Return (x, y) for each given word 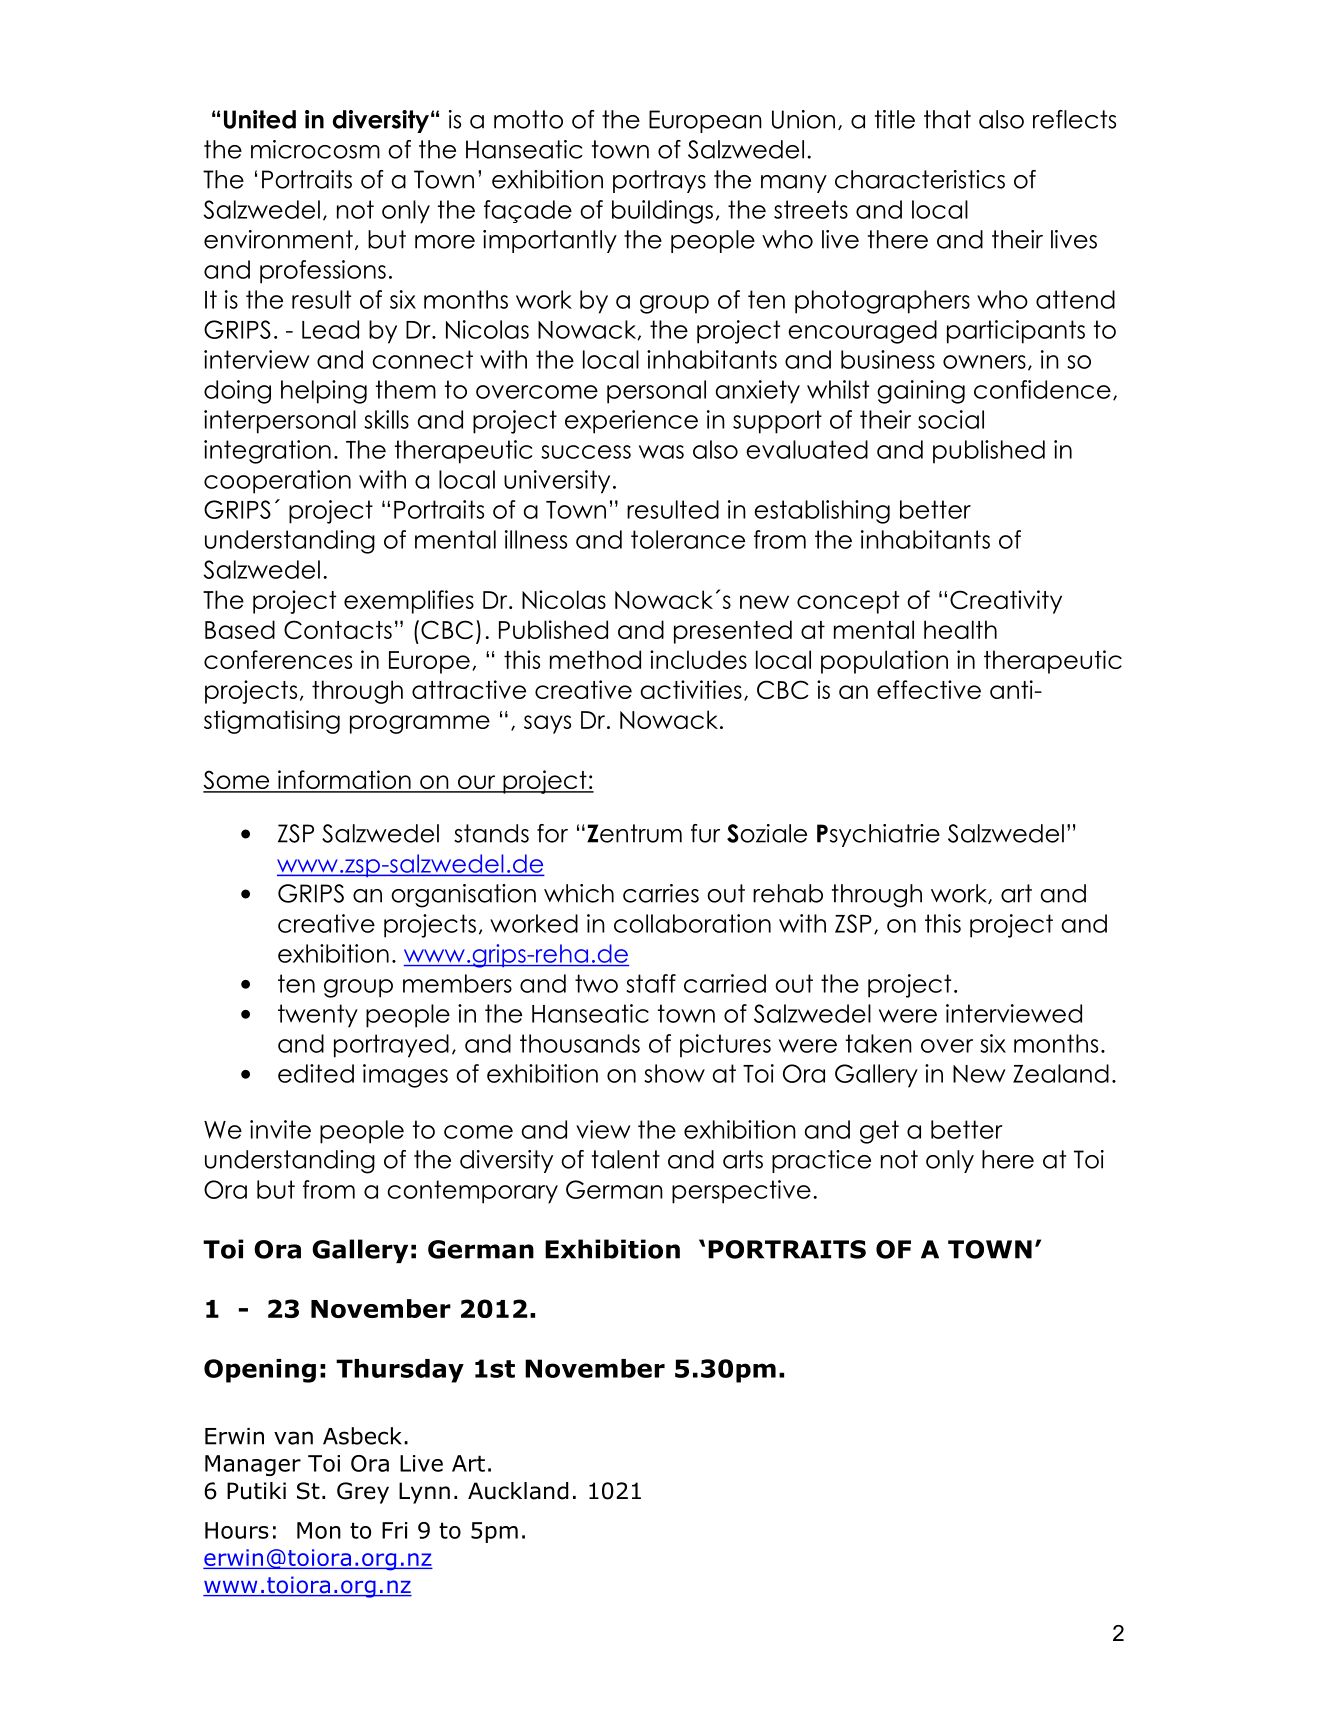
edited (316, 1073)
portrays (659, 181)
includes (698, 659)
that (947, 119)
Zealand (1061, 1073)
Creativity (1006, 602)
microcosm (315, 149)
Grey (363, 1493)
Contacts (338, 629)
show (674, 1073)
